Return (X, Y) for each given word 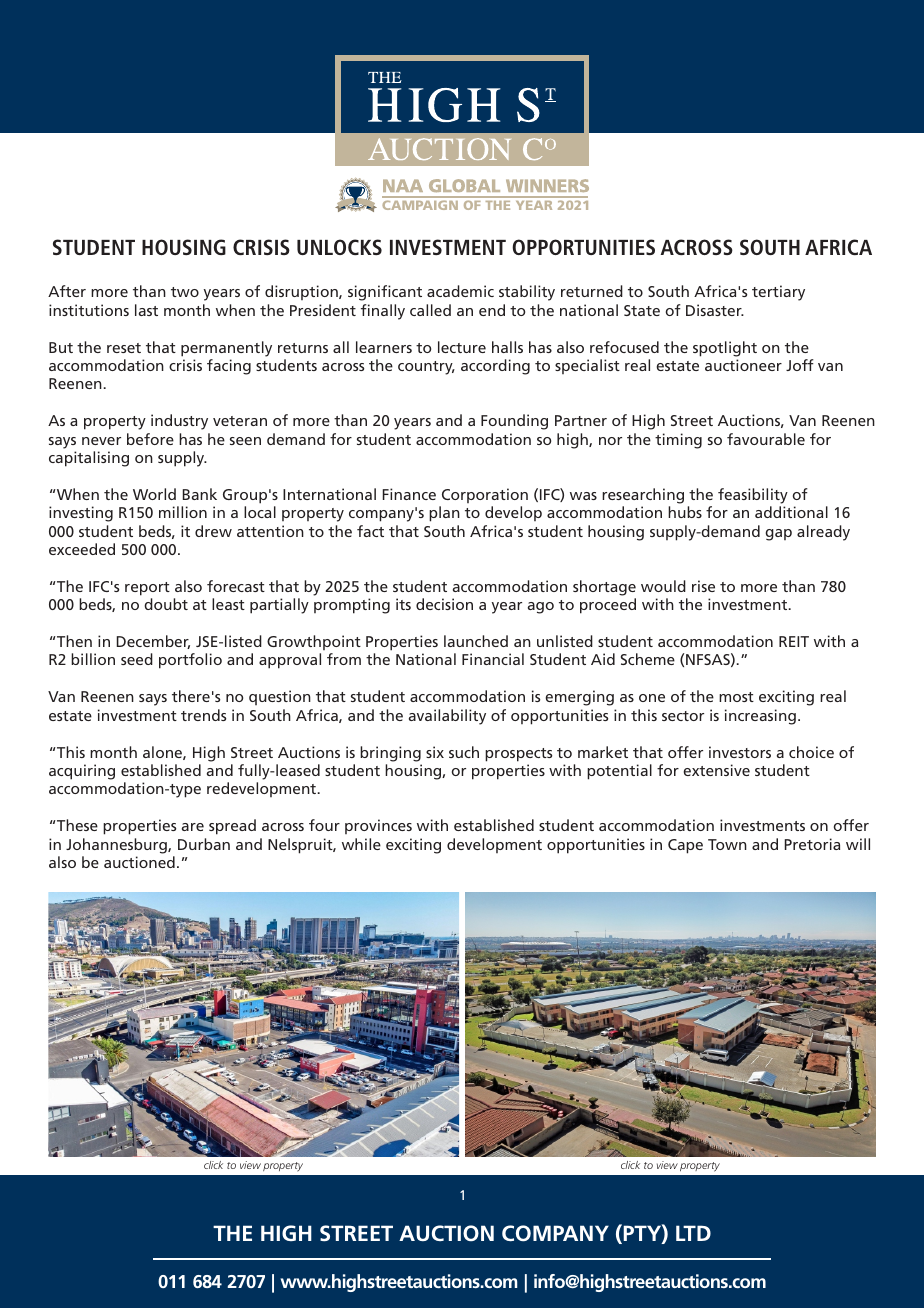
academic (460, 291)
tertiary (778, 293)
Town (727, 844)
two (185, 292)
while (361, 844)
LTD (693, 1233)
